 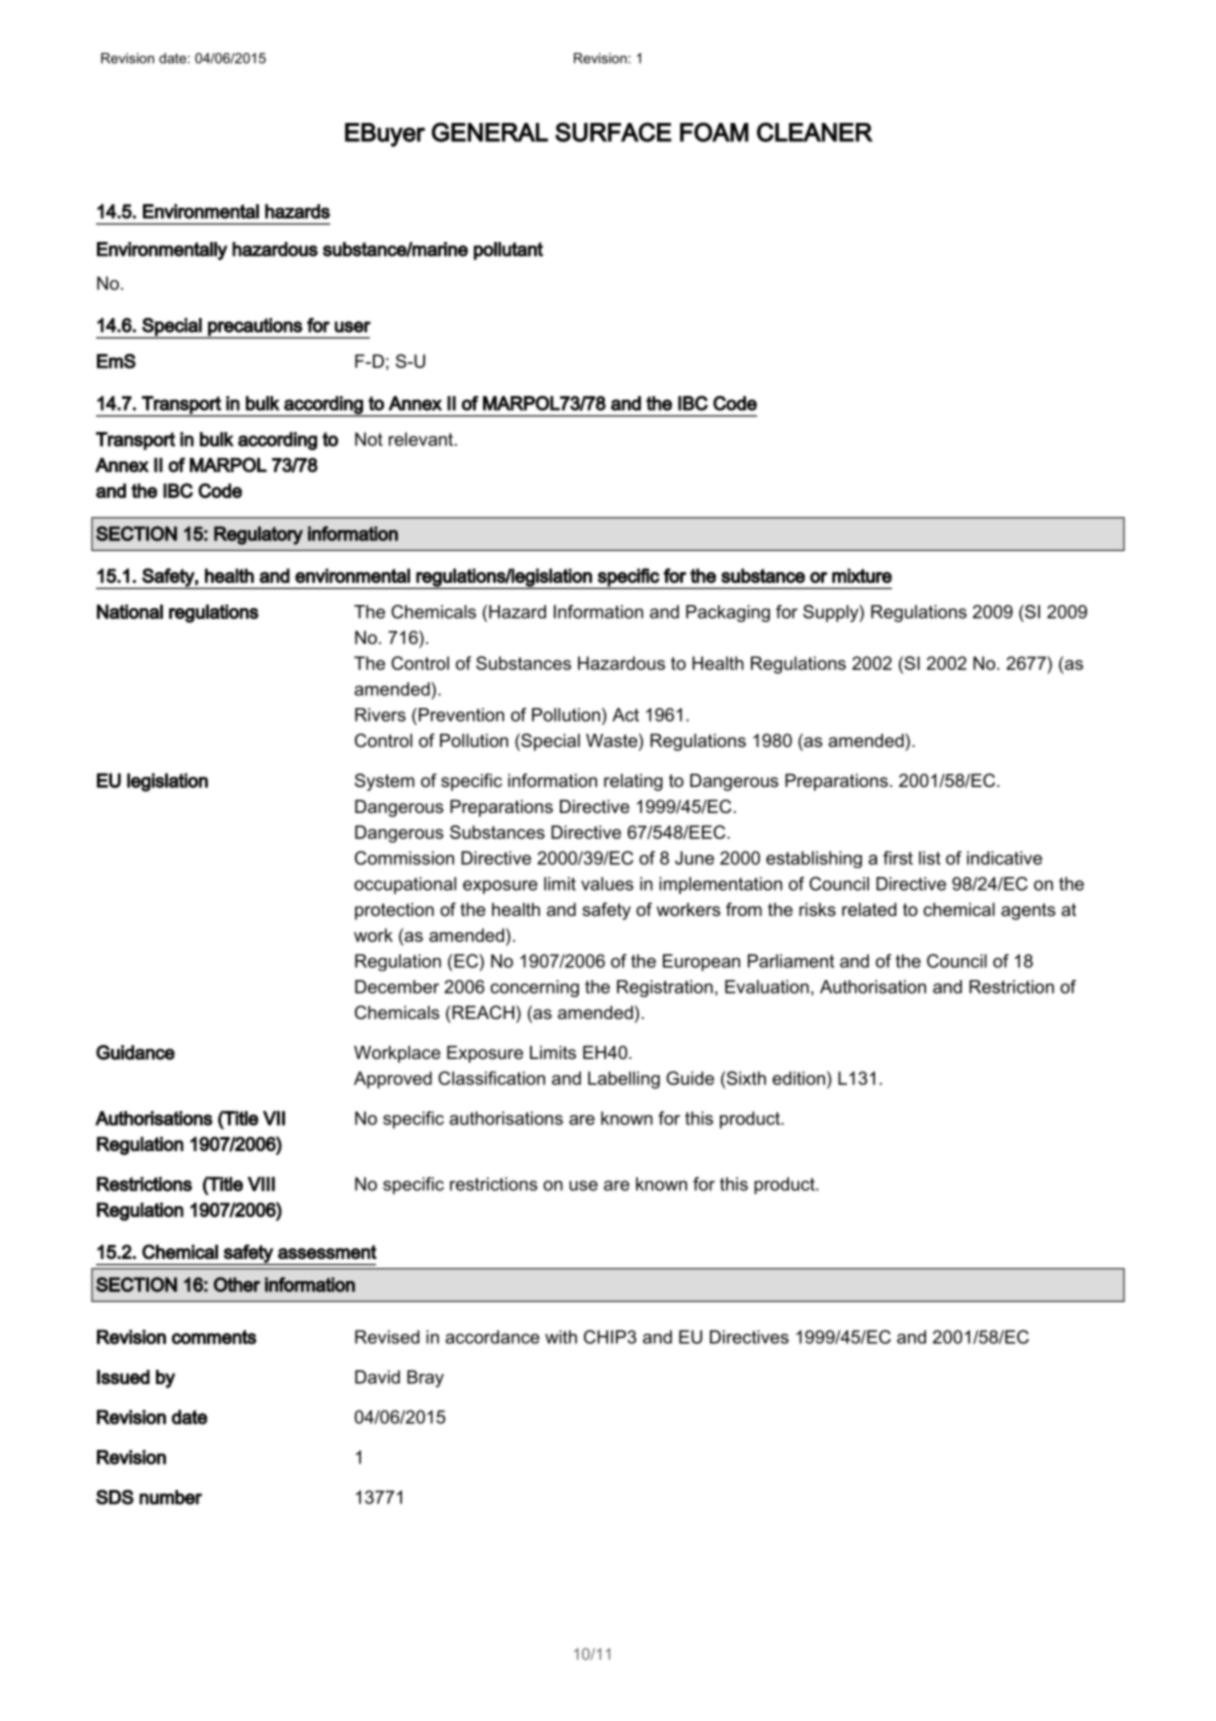 I want to click on number, so click(x=170, y=1497).
